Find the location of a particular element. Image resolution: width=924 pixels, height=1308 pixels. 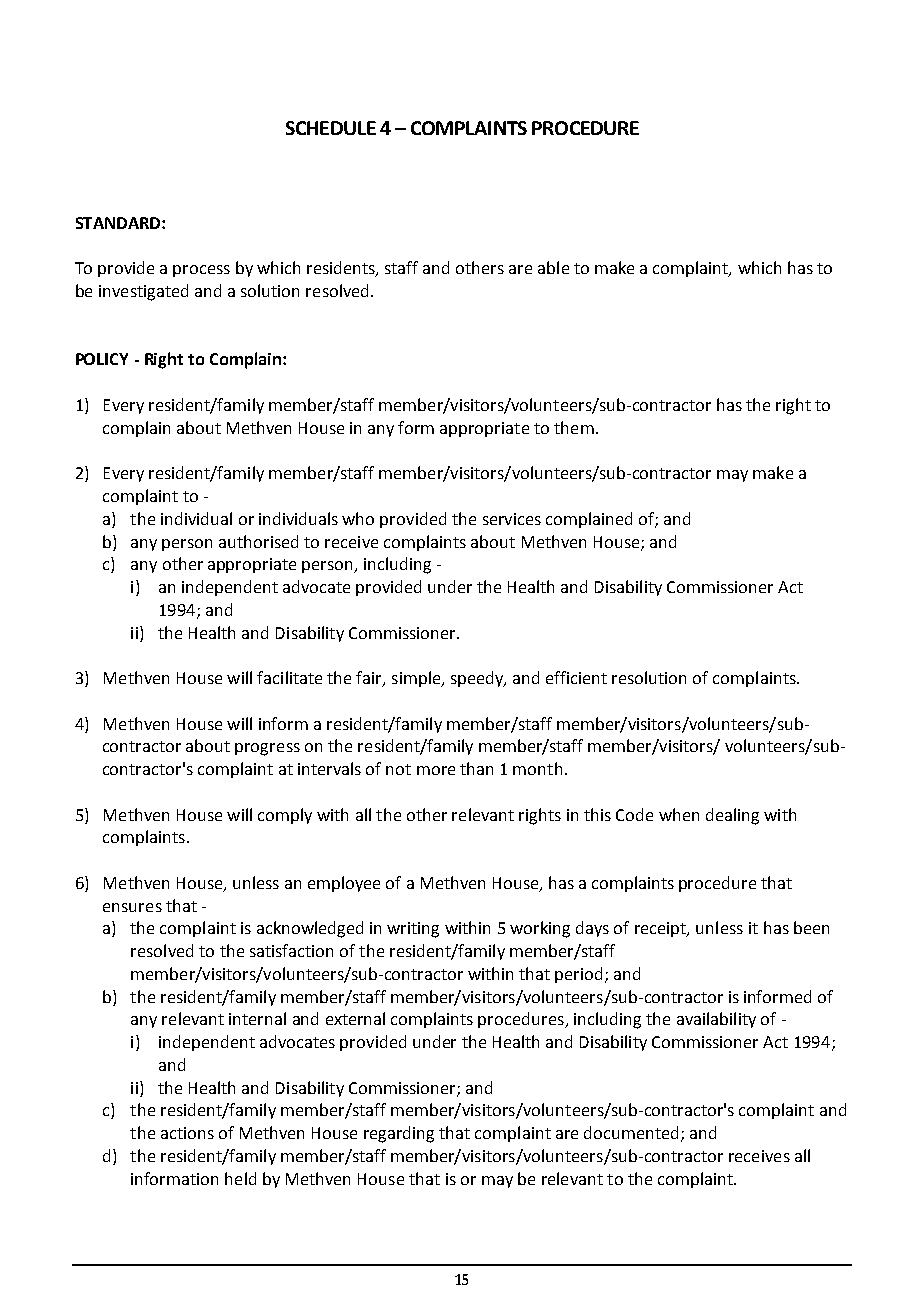

able is located at coordinates (553, 267).
